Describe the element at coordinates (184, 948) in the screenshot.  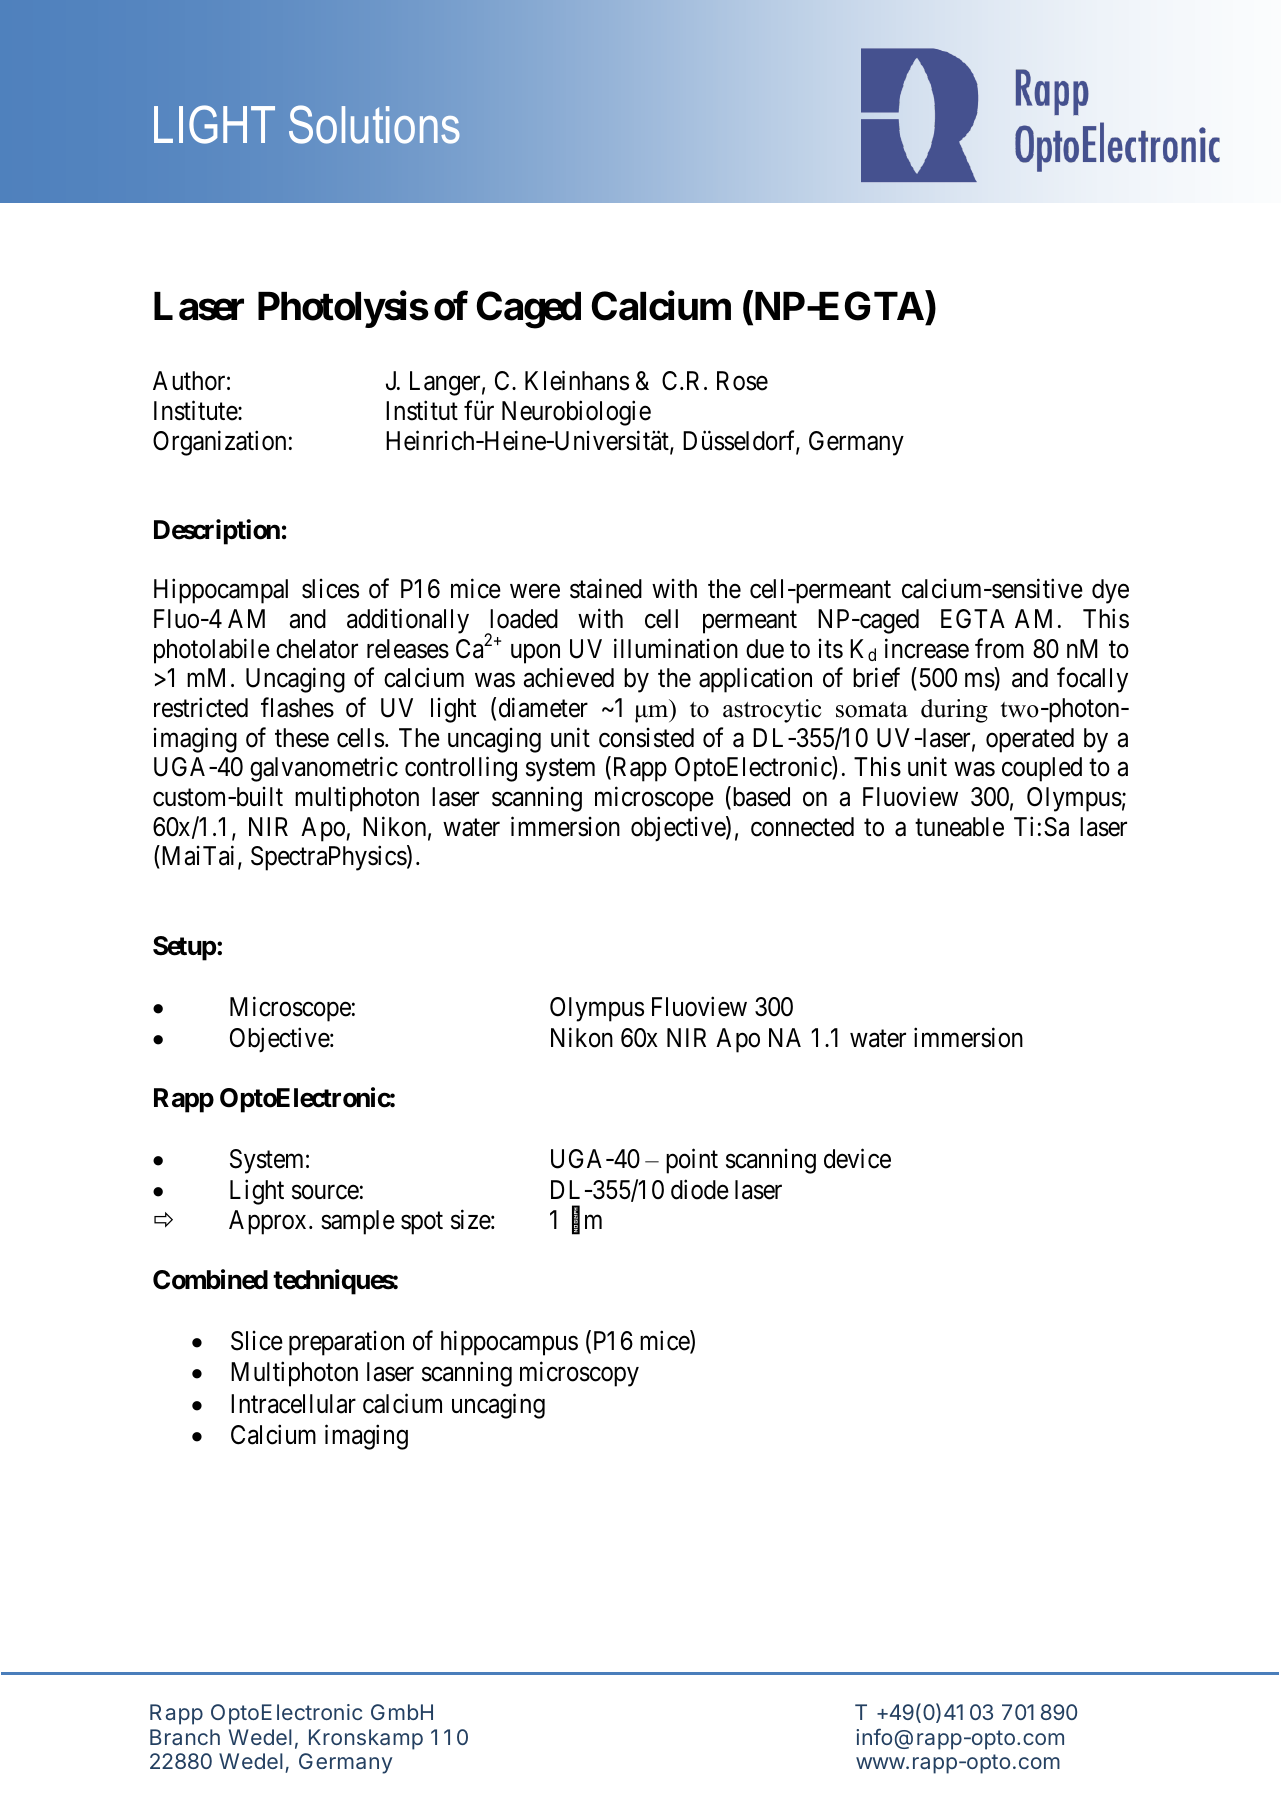
I see `Setup` at that location.
